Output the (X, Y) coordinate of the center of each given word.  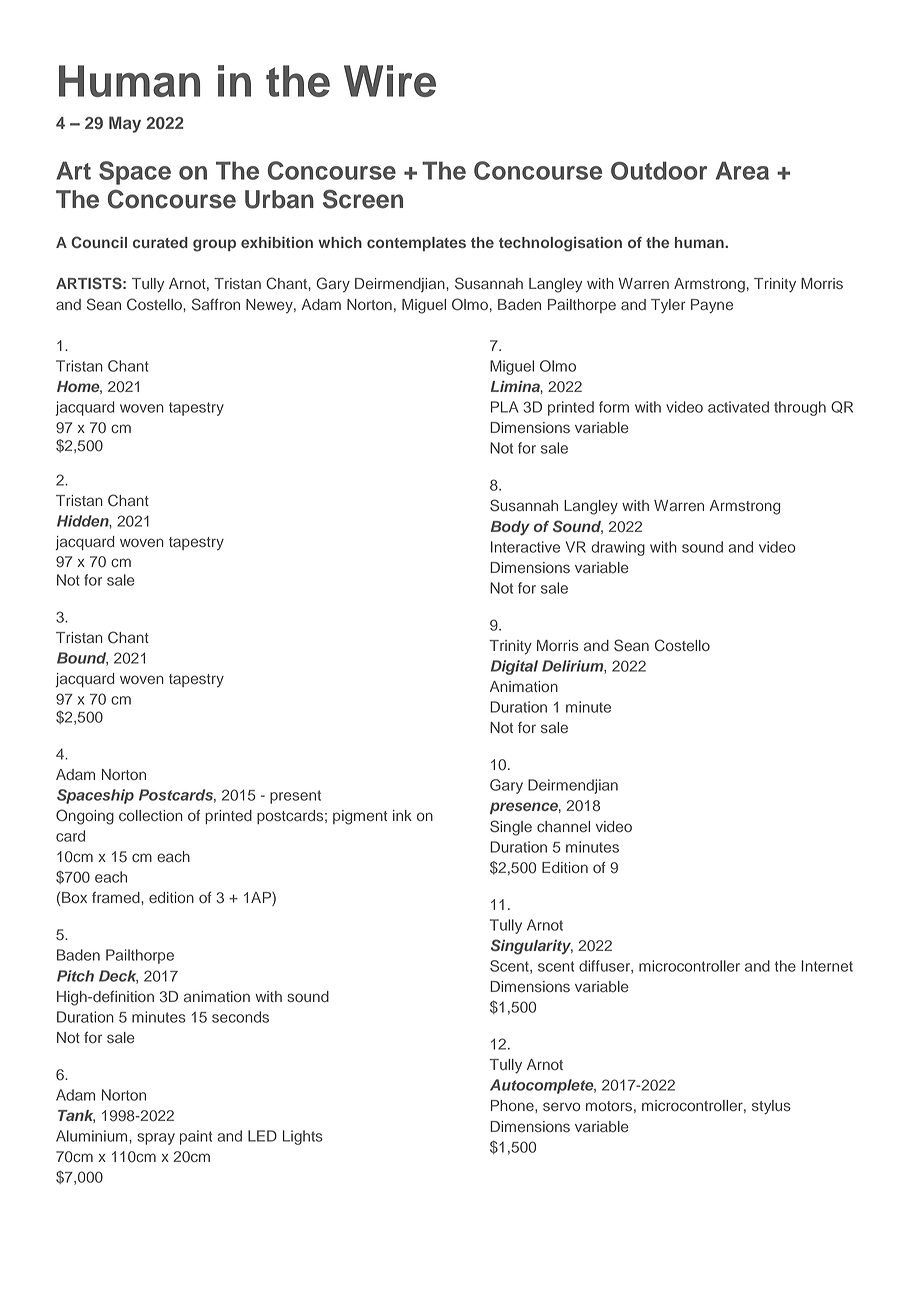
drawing (618, 548)
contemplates (416, 244)
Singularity (532, 947)
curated (160, 242)
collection (151, 815)
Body (510, 528)
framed (117, 897)
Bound (82, 659)
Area (742, 170)
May (125, 124)
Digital (514, 667)
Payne (712, 306)
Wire (390, 81)
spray (156, 1139)
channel (563, 827)
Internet (827, 966)
